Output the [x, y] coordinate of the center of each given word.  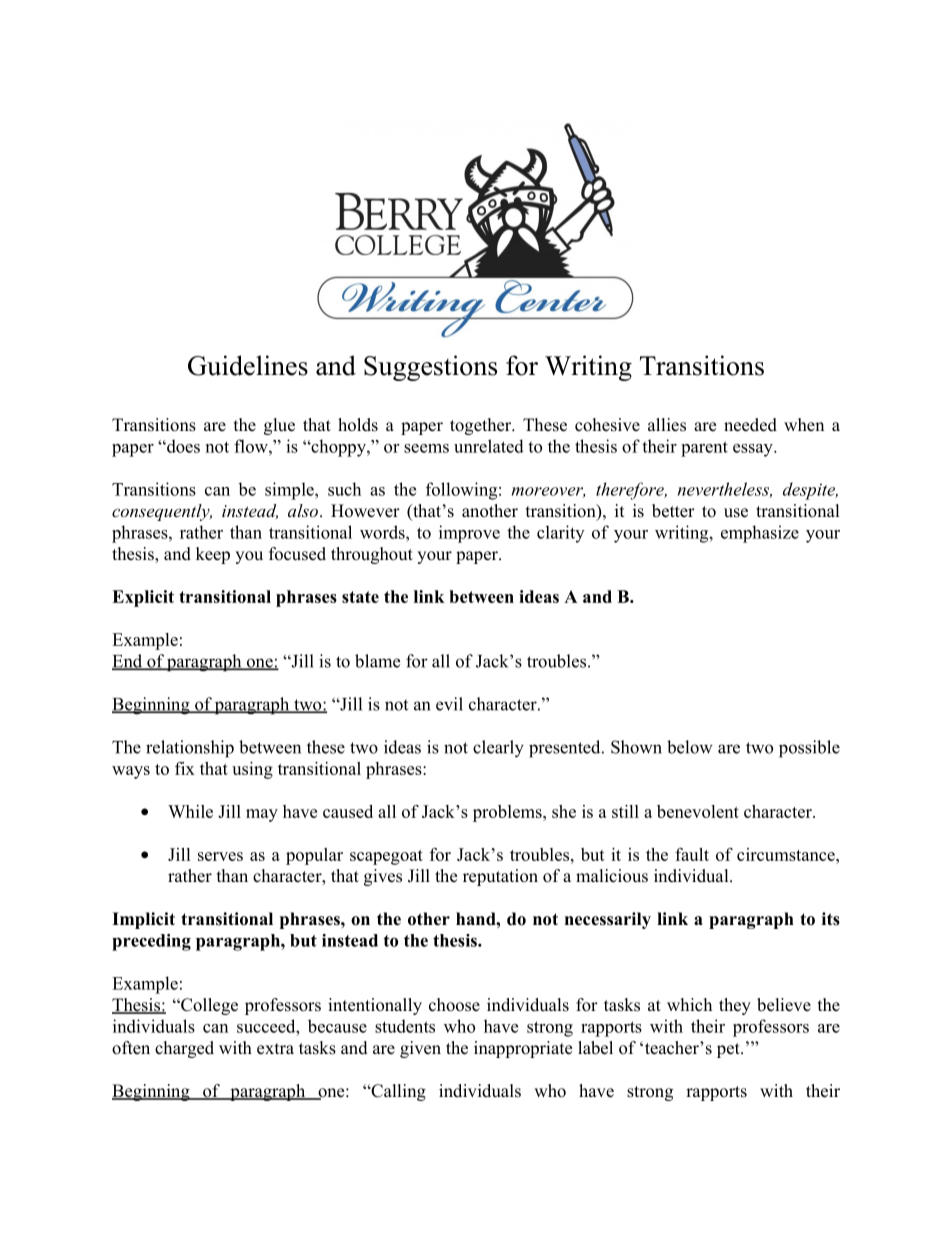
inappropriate [523, 1049]
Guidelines [248, 365]
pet [729, 1050]
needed [750, 425]
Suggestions [430, 368]
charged [184, 1049]
